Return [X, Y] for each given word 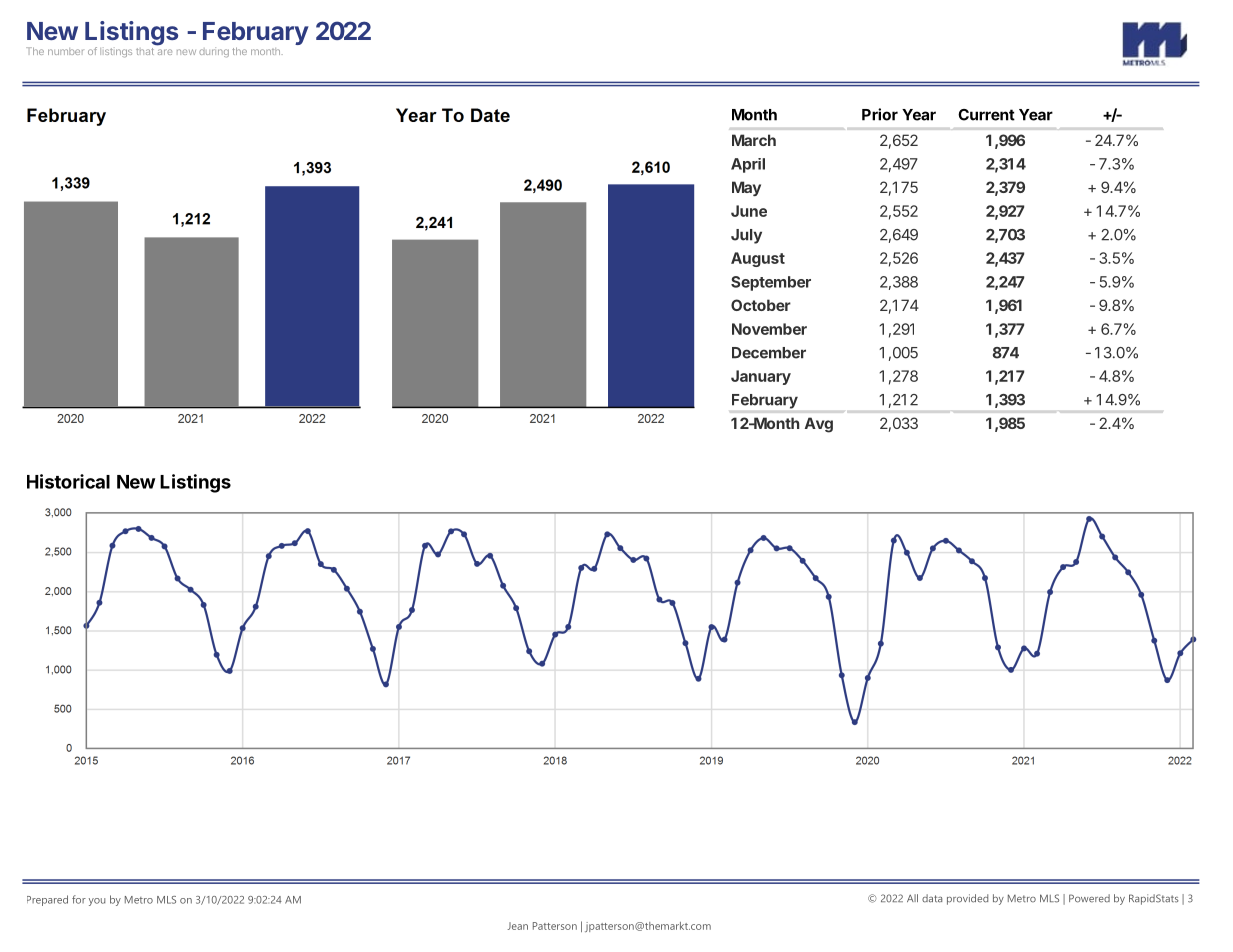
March [754, 140]
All [912, 898]
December [769, 353]
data [932, 898]
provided [967, 899]
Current [986, 115]
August [758, 259]
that [145, 51]
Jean [517, 926]
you [97, 902]
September [771, 283]
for [79, 899]
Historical [68, 481]
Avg [819, 425]
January [761, 377]
